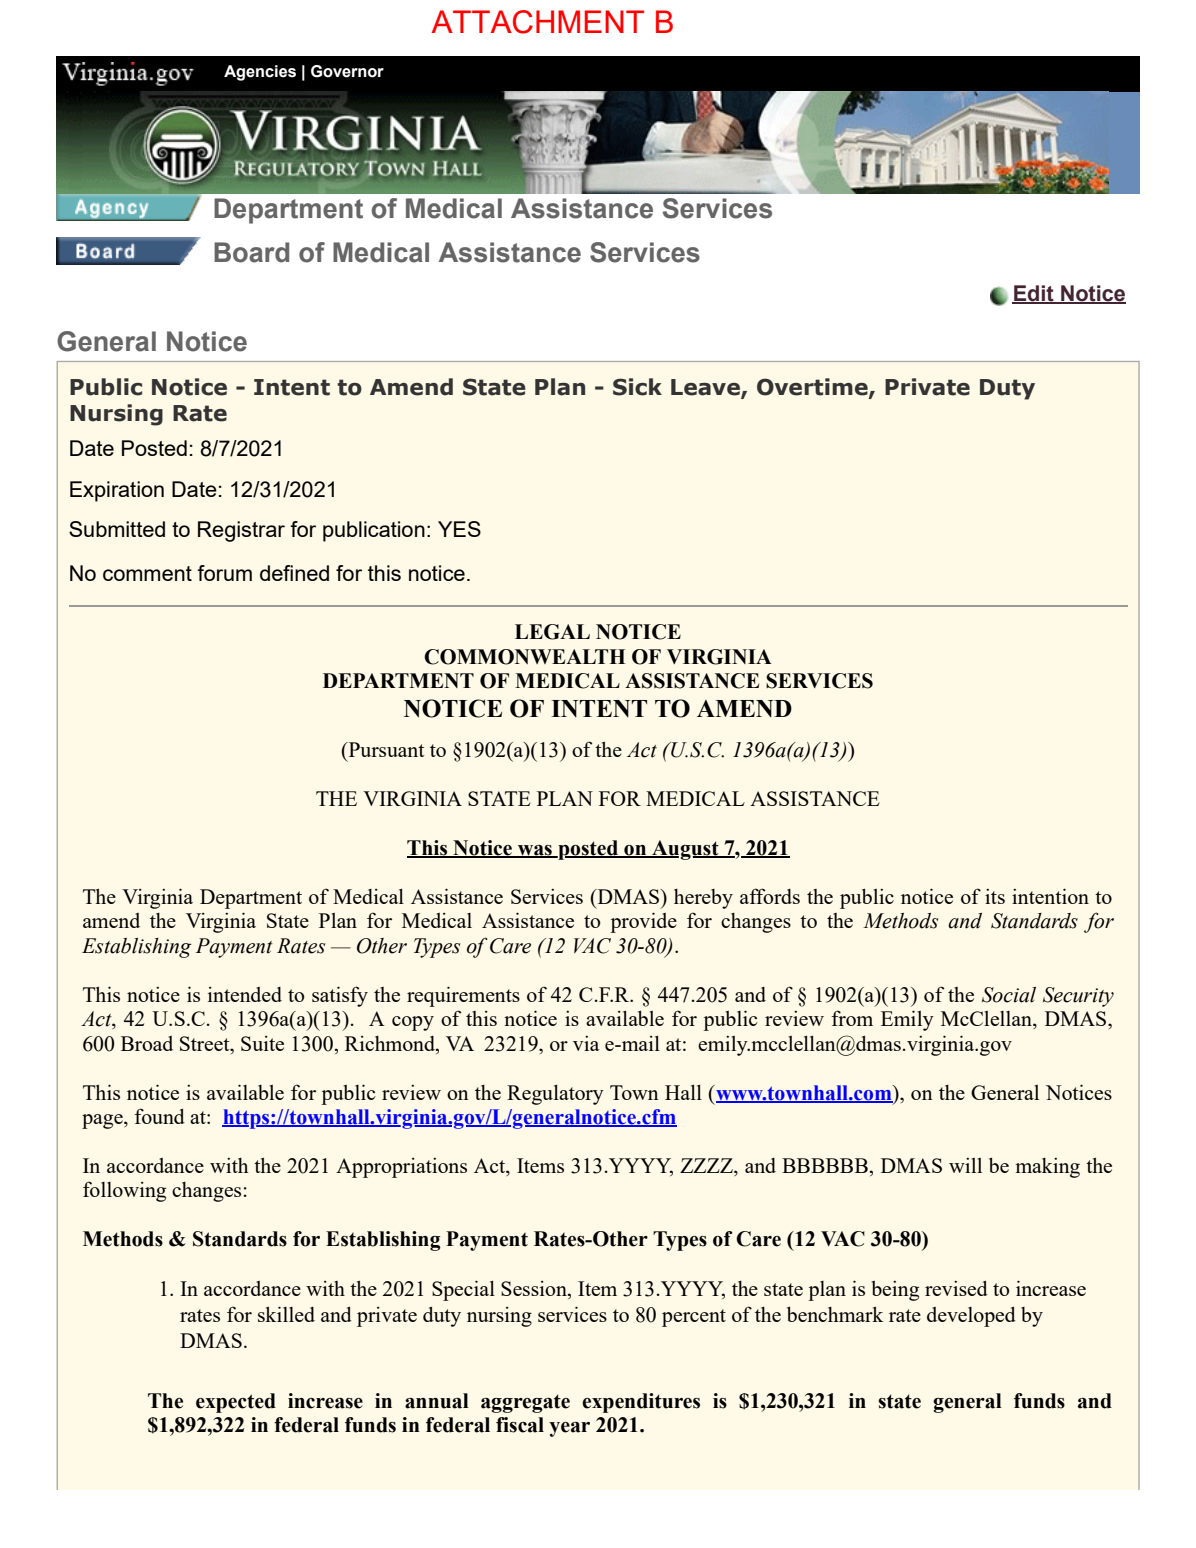 This screenshot has width=1196, height=1548. I want to click on Social, so click(1009, 995).
